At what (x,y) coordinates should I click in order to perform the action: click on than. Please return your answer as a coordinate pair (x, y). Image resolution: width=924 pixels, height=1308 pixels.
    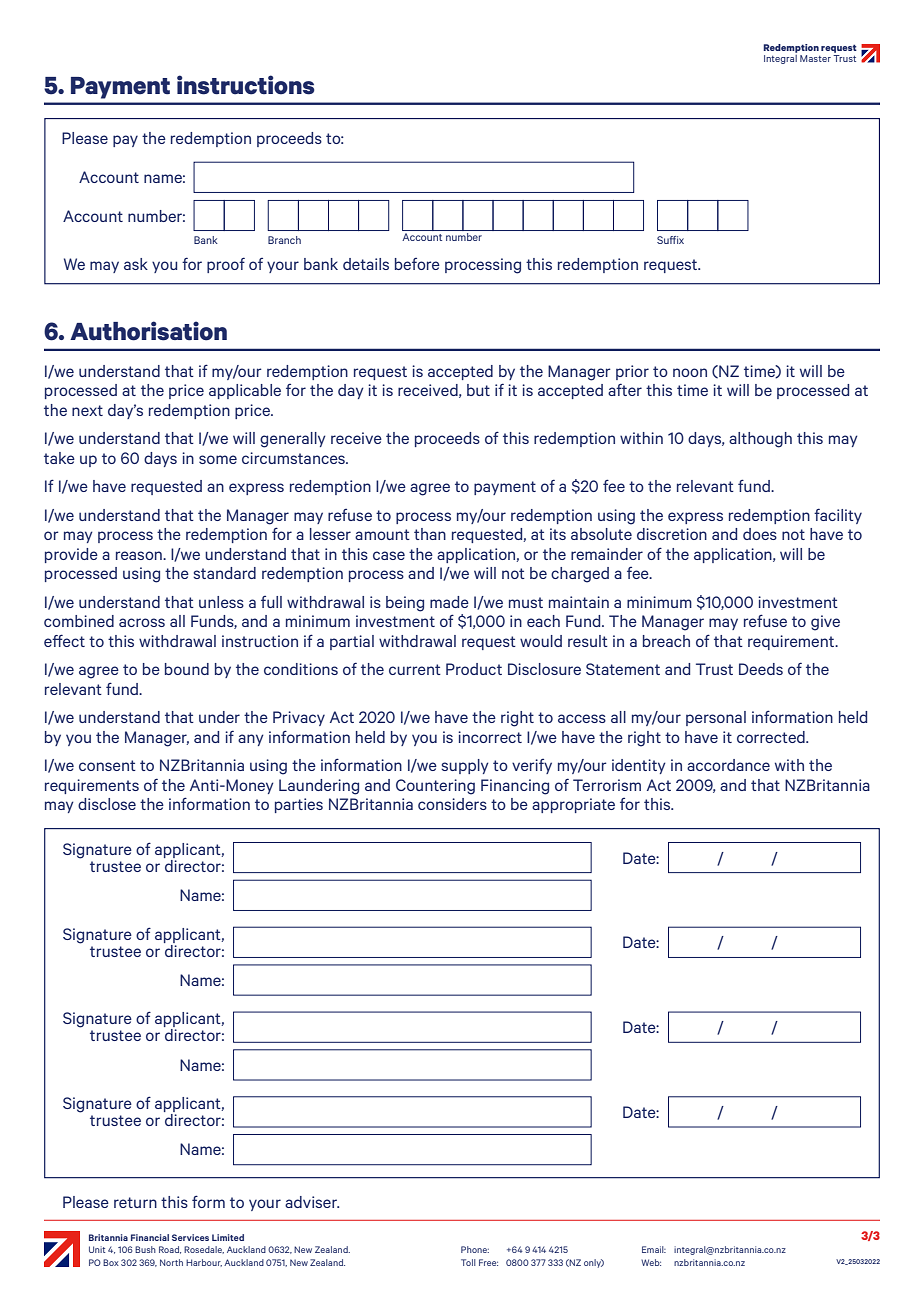
    Looking at the image, I should click on (430, 534).
